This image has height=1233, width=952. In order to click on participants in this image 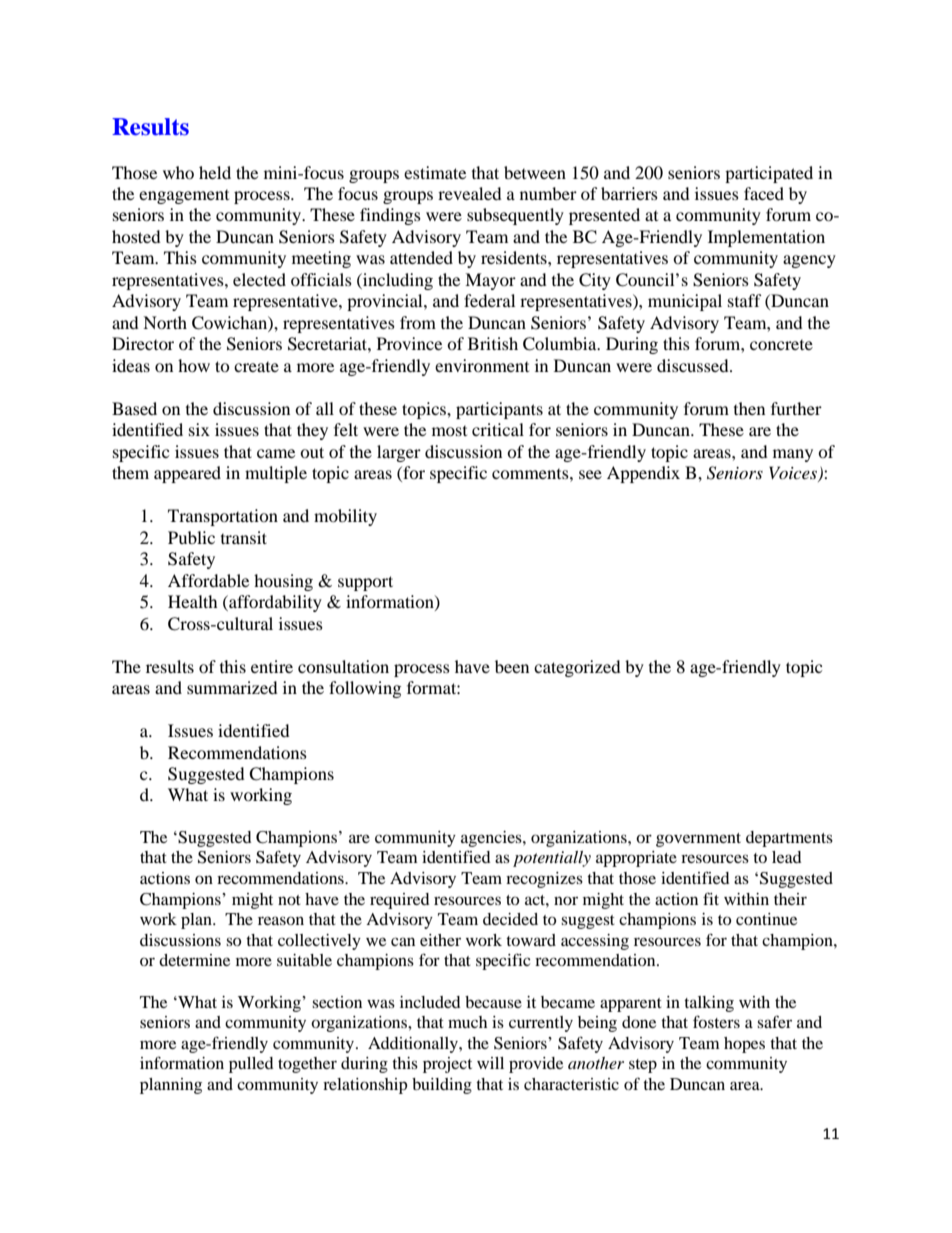, I will do `click(499, 410)`.
